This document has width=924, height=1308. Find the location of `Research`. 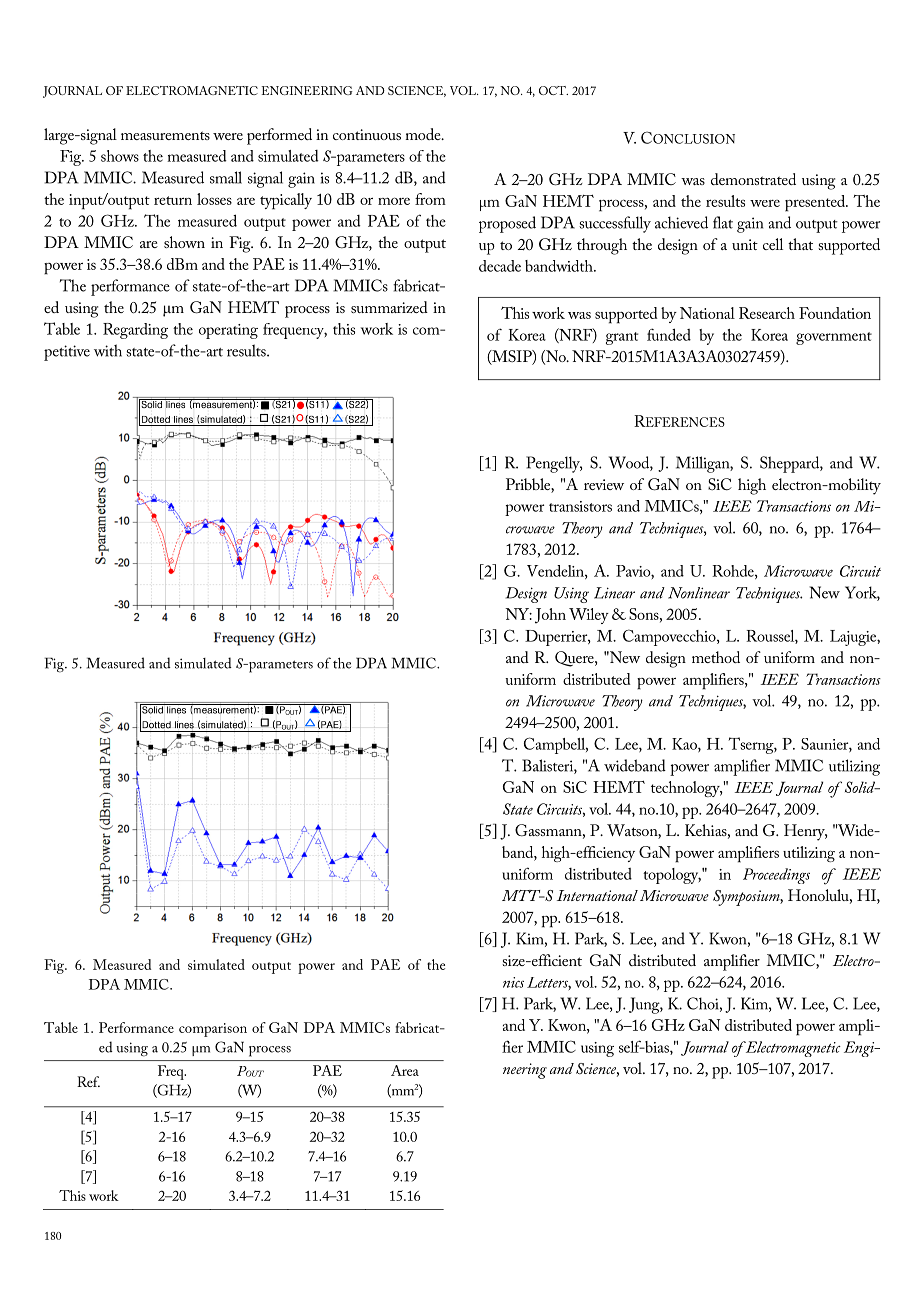

Research is located at coordinates (767, 313).
